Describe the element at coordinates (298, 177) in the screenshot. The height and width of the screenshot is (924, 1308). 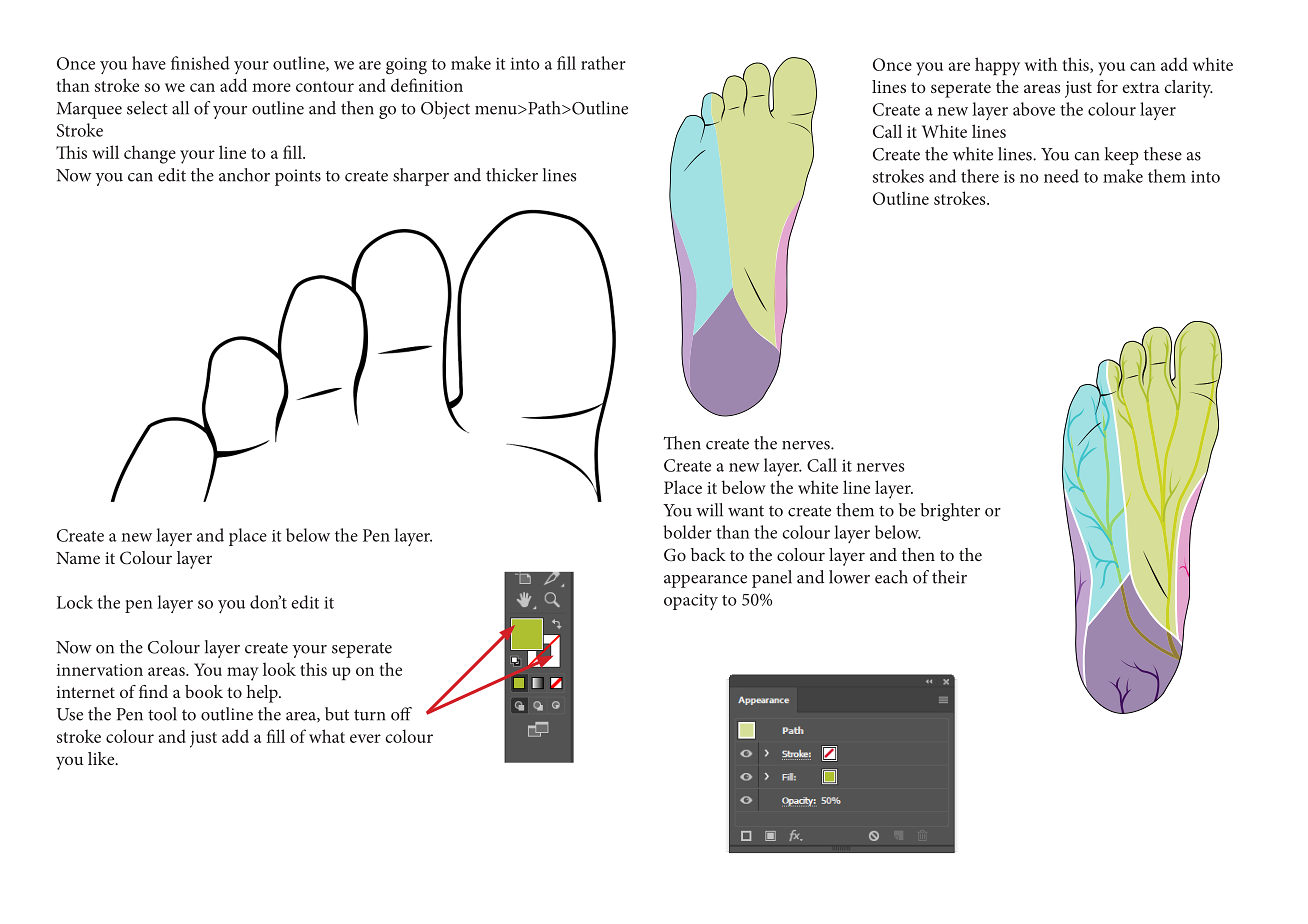
I see `points` at that location.
